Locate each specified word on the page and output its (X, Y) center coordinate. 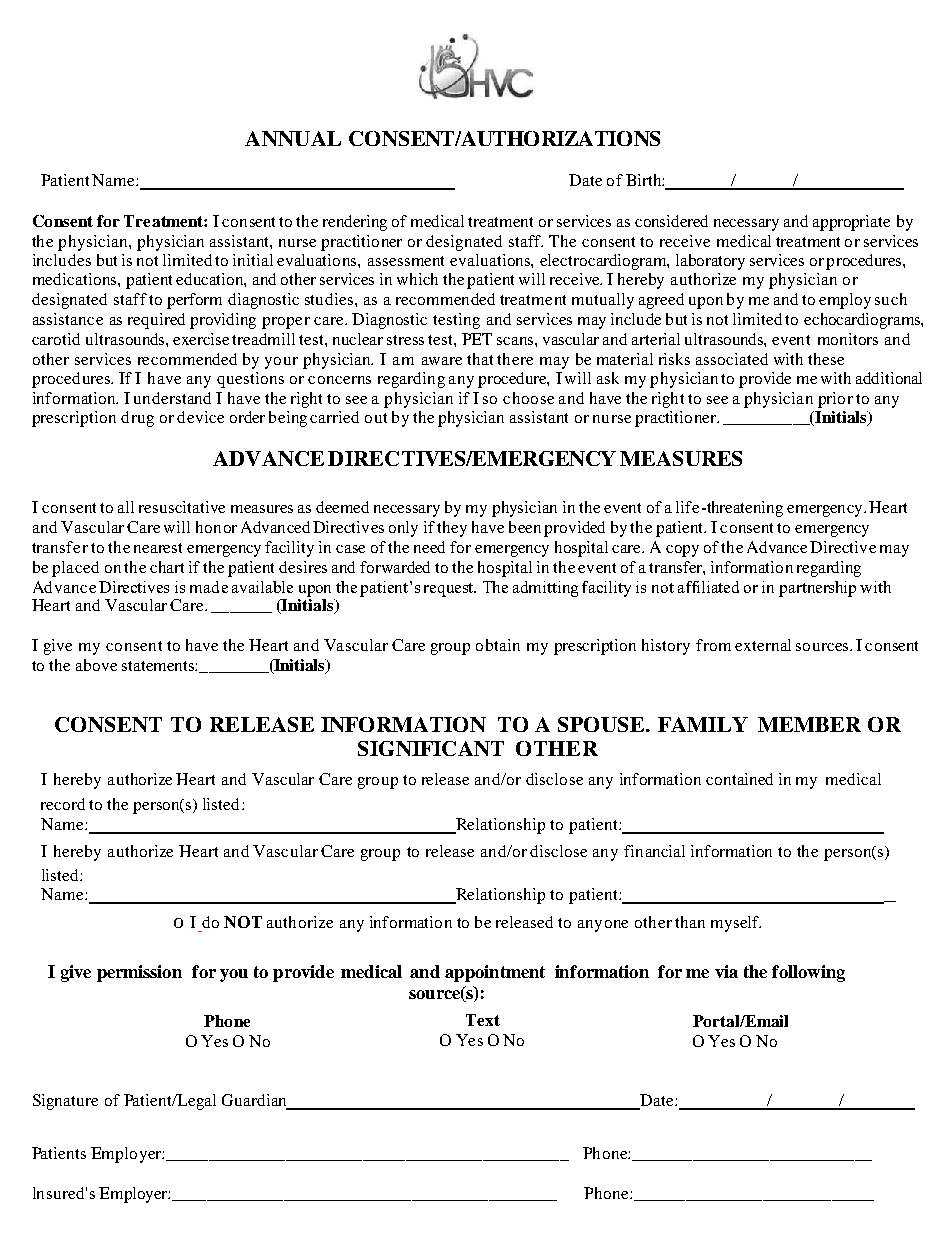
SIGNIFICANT (431, 748)
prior (835, 400)
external (763, 645)
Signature (65, 1102)
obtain (498, 645)
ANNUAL (293, 138)
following (808, 973)
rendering (355, 223)
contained (739, 779)
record (63, 804)
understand (172, 398)
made (209, 587)
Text (483, 1020)
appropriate (851, 223)
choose (528, 398)
